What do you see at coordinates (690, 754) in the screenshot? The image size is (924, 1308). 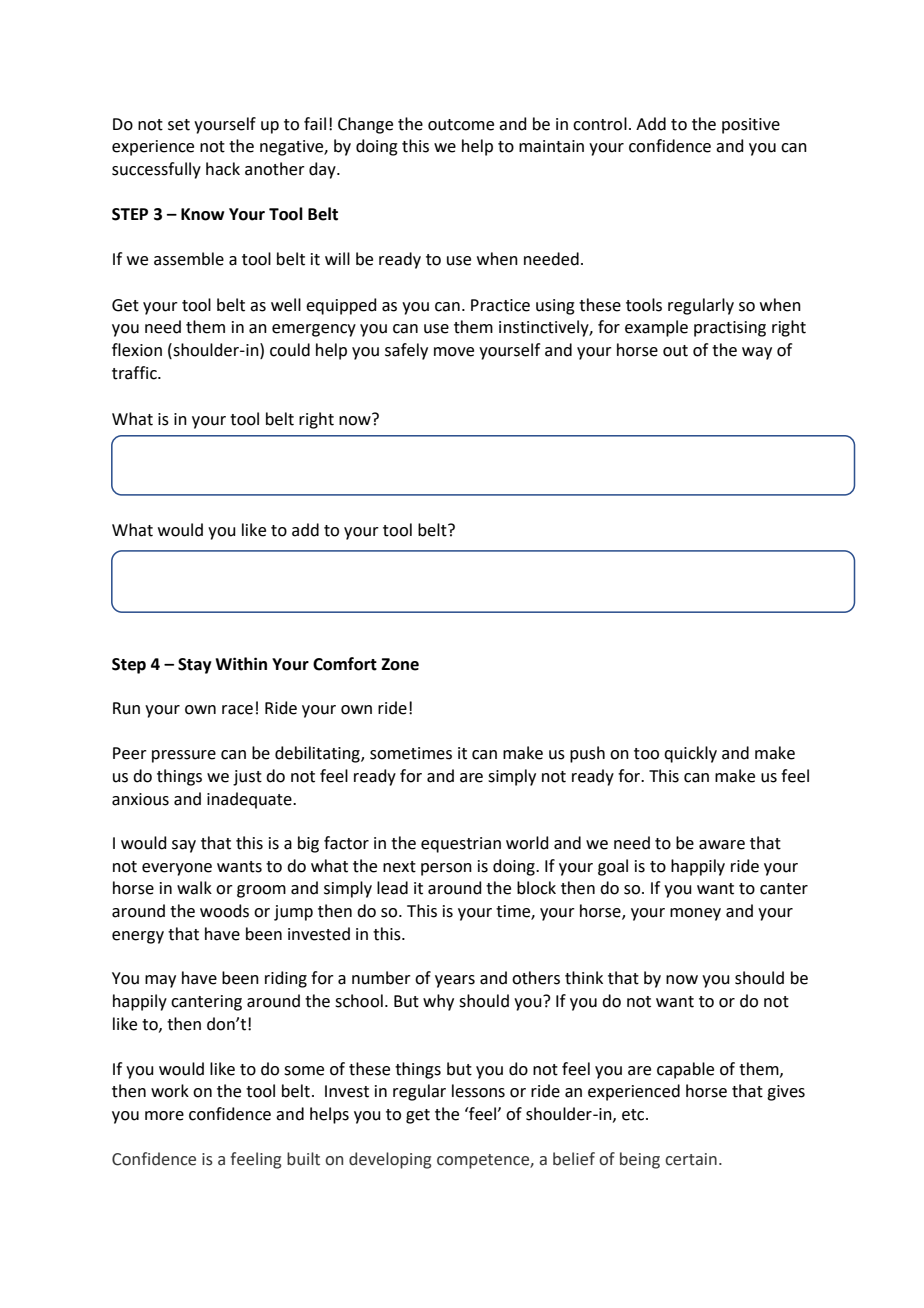 I see `quickly` at bounding box center [690, 754].
